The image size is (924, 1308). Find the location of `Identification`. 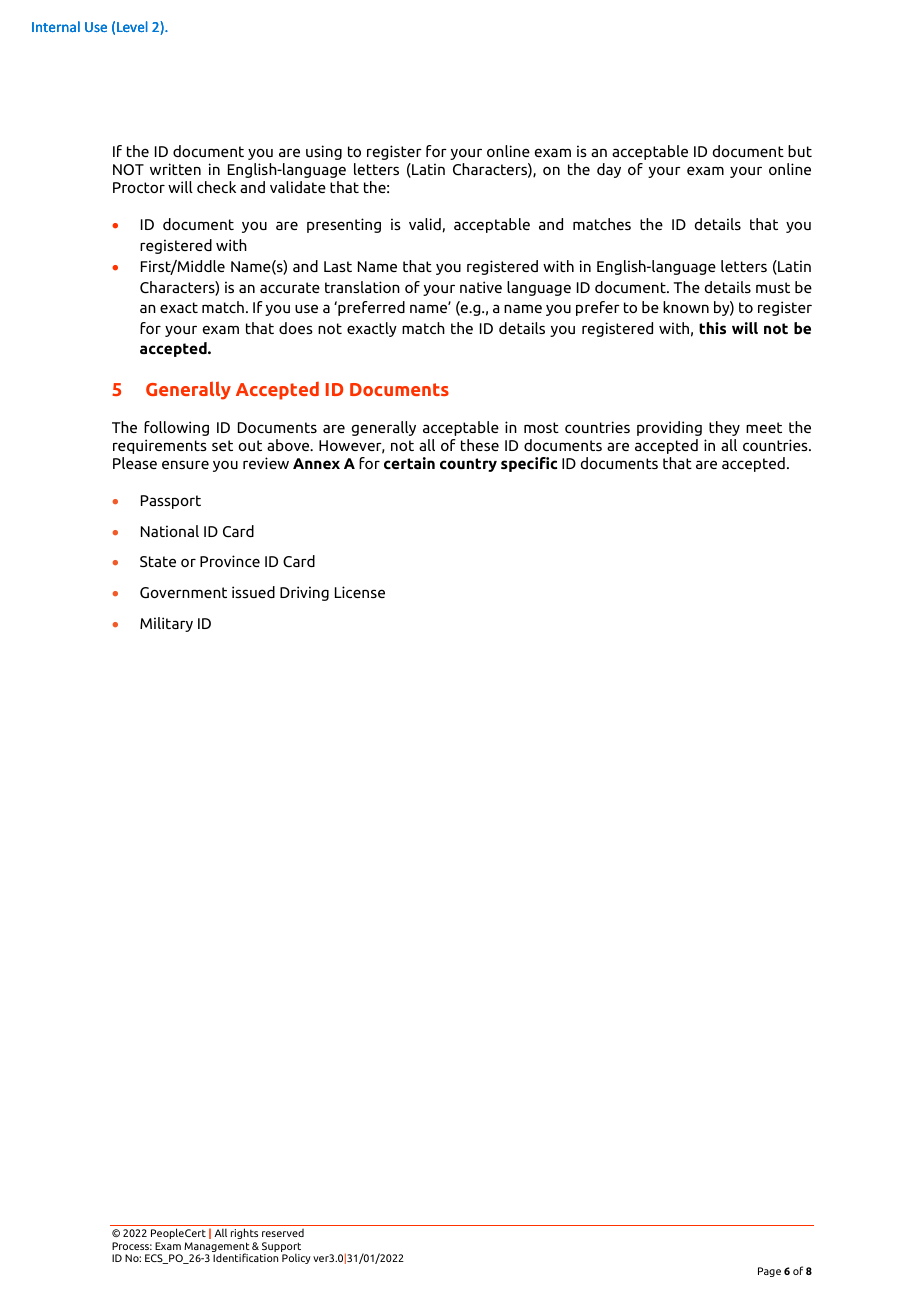

Identification is located at coordinates (245, 1257).
